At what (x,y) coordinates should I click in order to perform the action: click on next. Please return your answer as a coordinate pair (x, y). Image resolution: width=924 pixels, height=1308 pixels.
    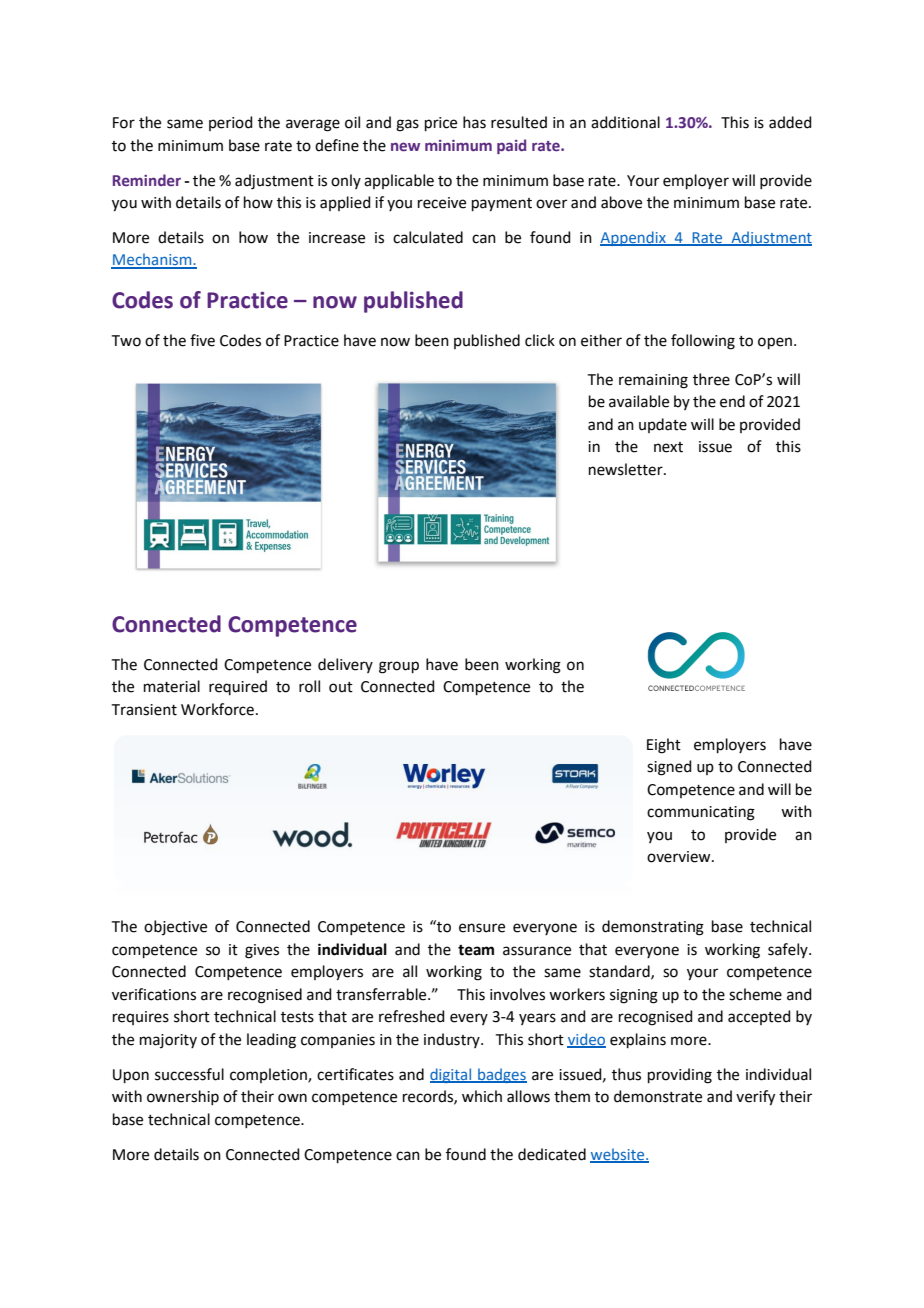
    Looking at the image, I should click on (668, 447).
